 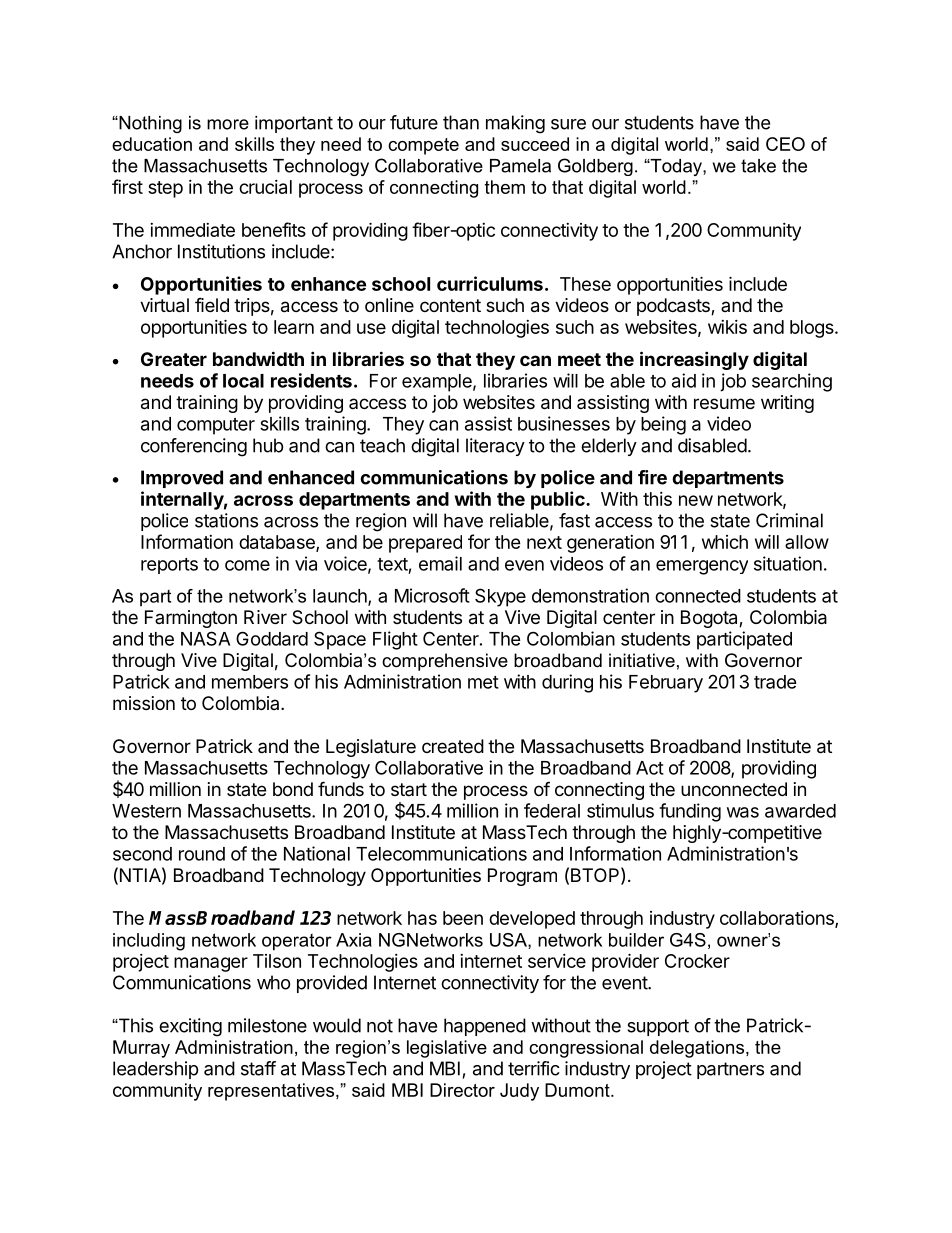 I want to click on members, so click(x=250, y=682).
